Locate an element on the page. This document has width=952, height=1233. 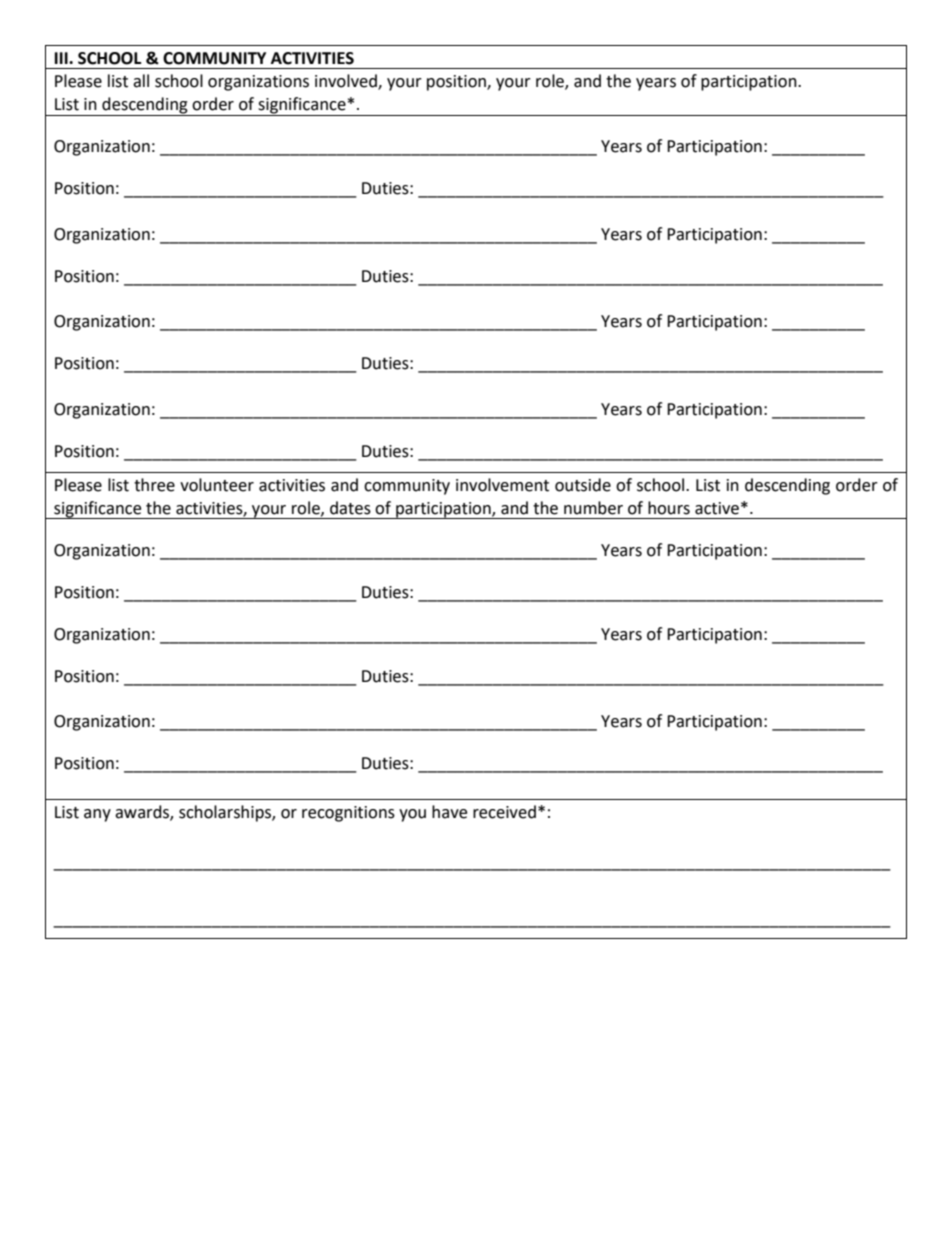
received is located at coordinates (504, 812).
